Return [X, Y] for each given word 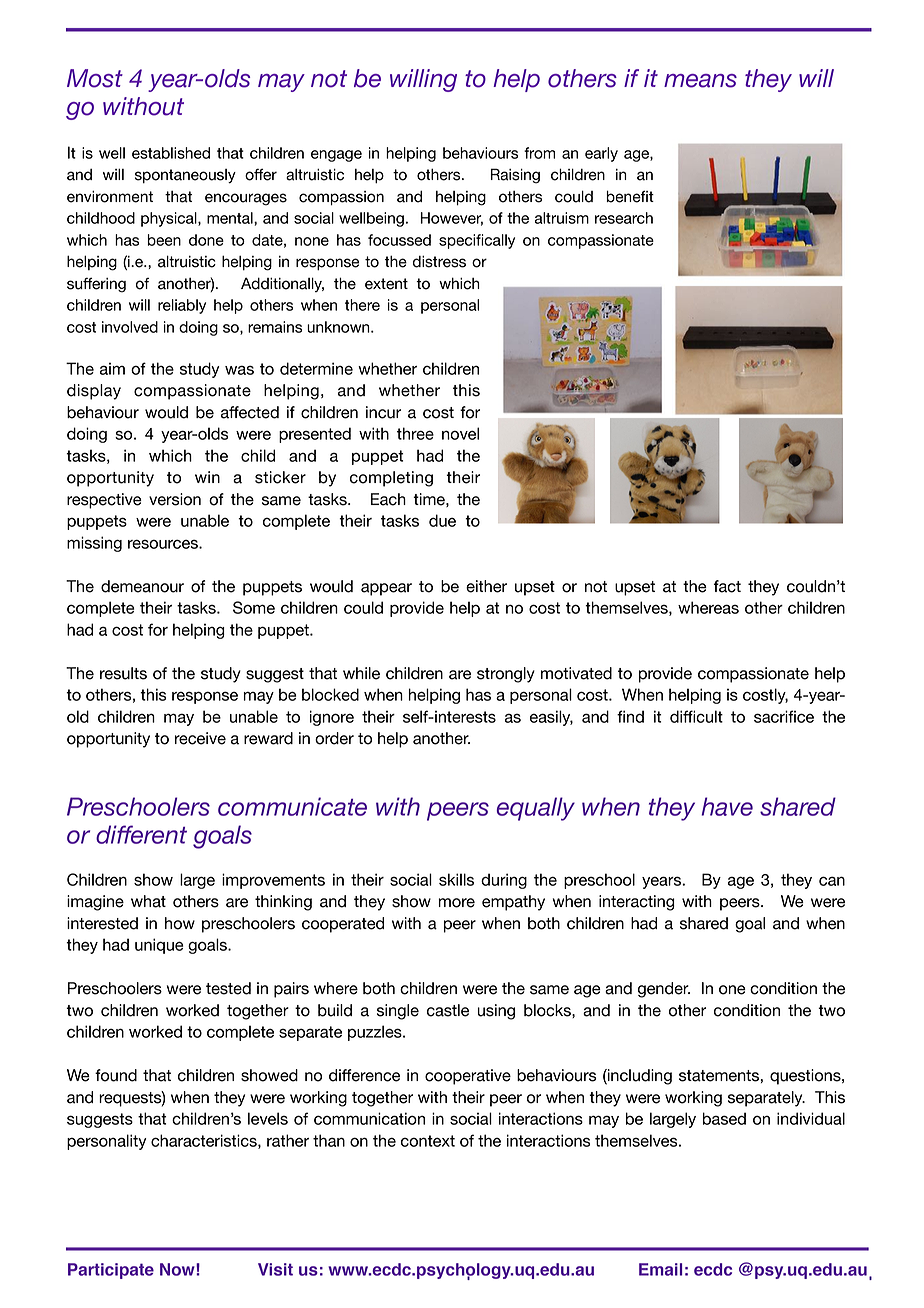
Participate [111, 1271]
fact [727, 586]
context [428, 1141]
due [442, 520]
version [175, 499]
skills [456, 879]
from [539, 153]
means [700, 81]
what [148, 901]
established [171, 153]
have [727, 806]
